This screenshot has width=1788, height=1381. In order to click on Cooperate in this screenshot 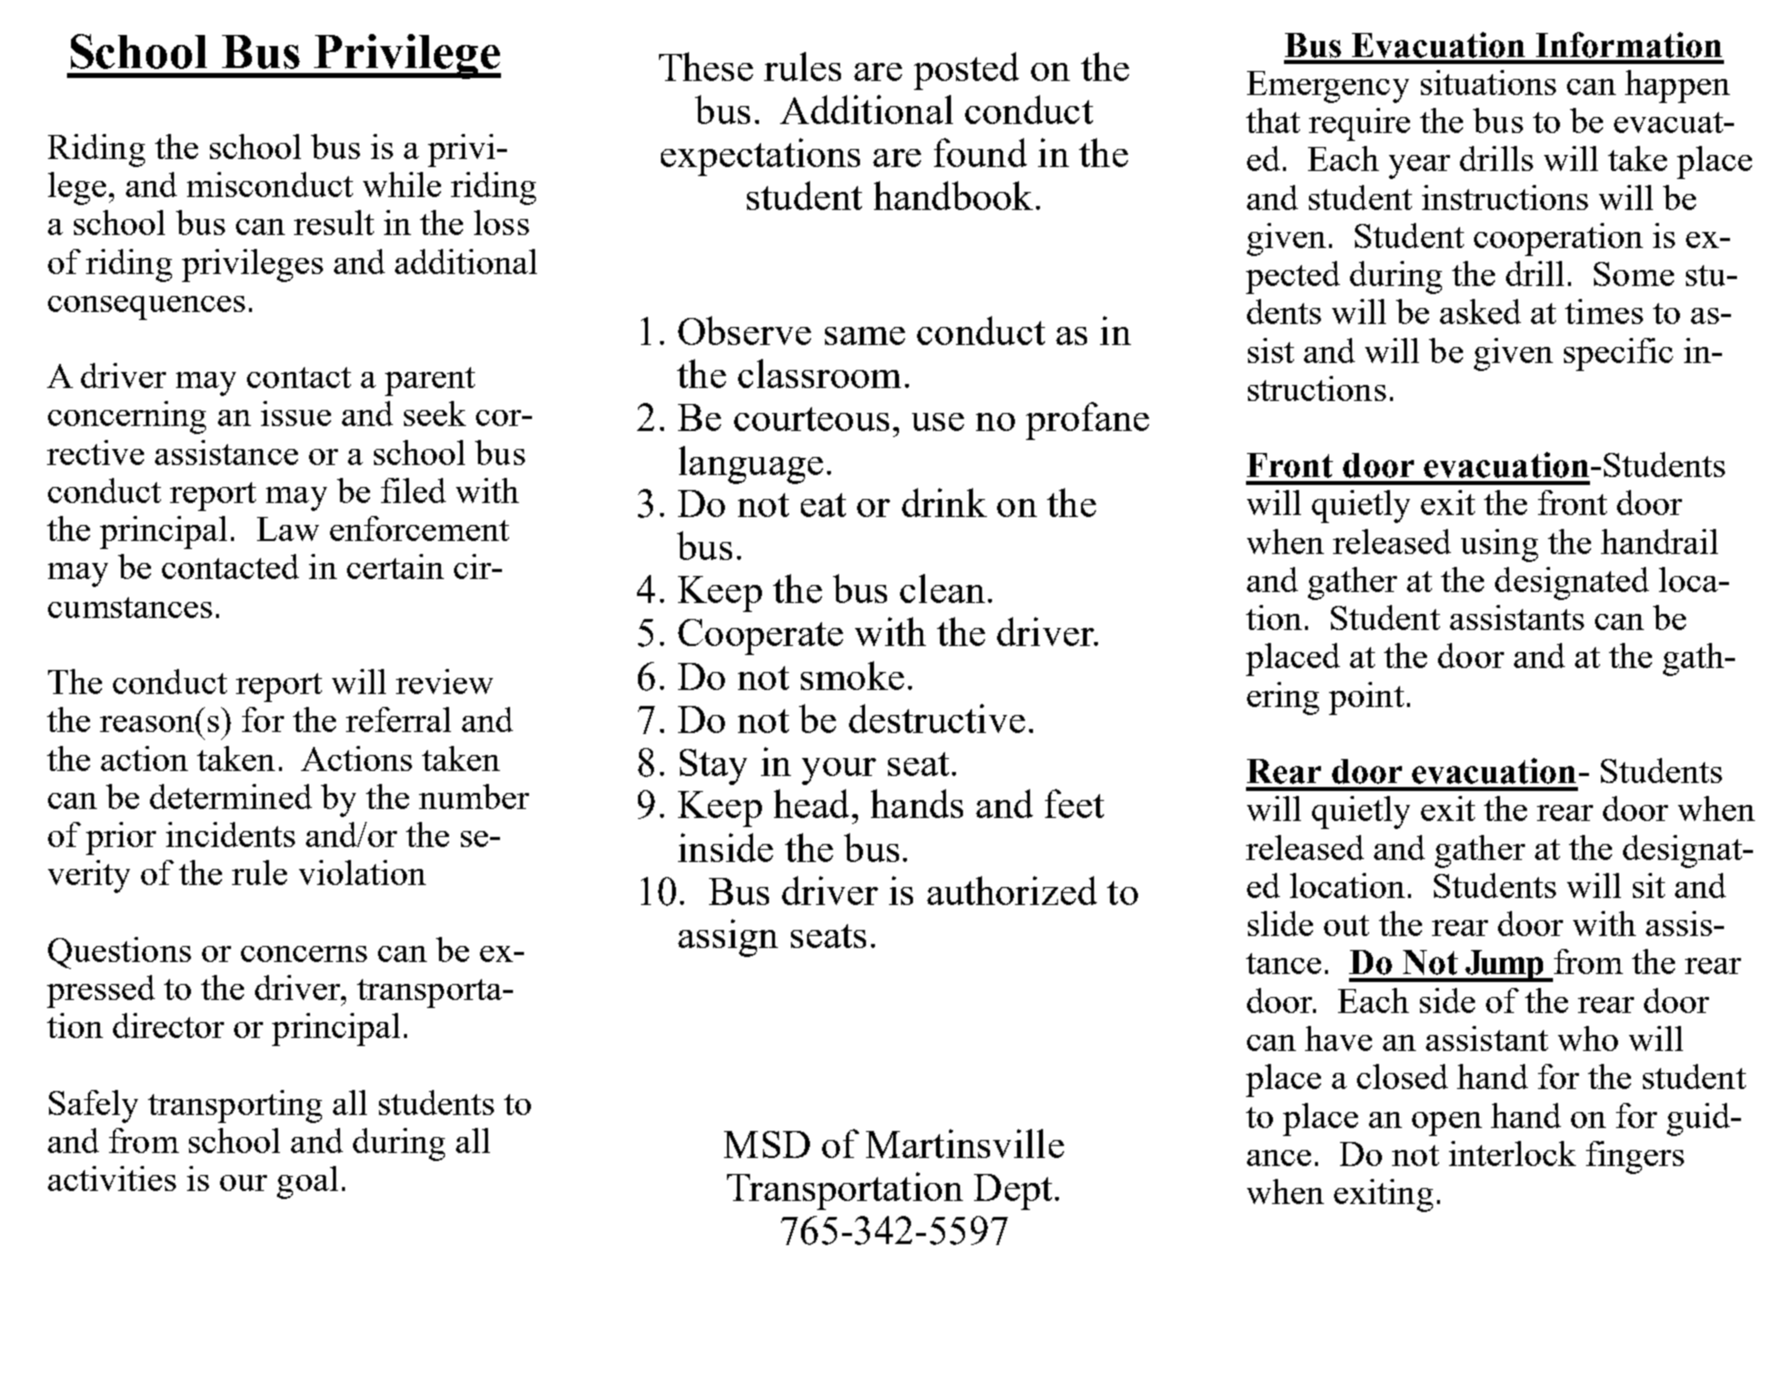, I will do `click(760, 637)`.
